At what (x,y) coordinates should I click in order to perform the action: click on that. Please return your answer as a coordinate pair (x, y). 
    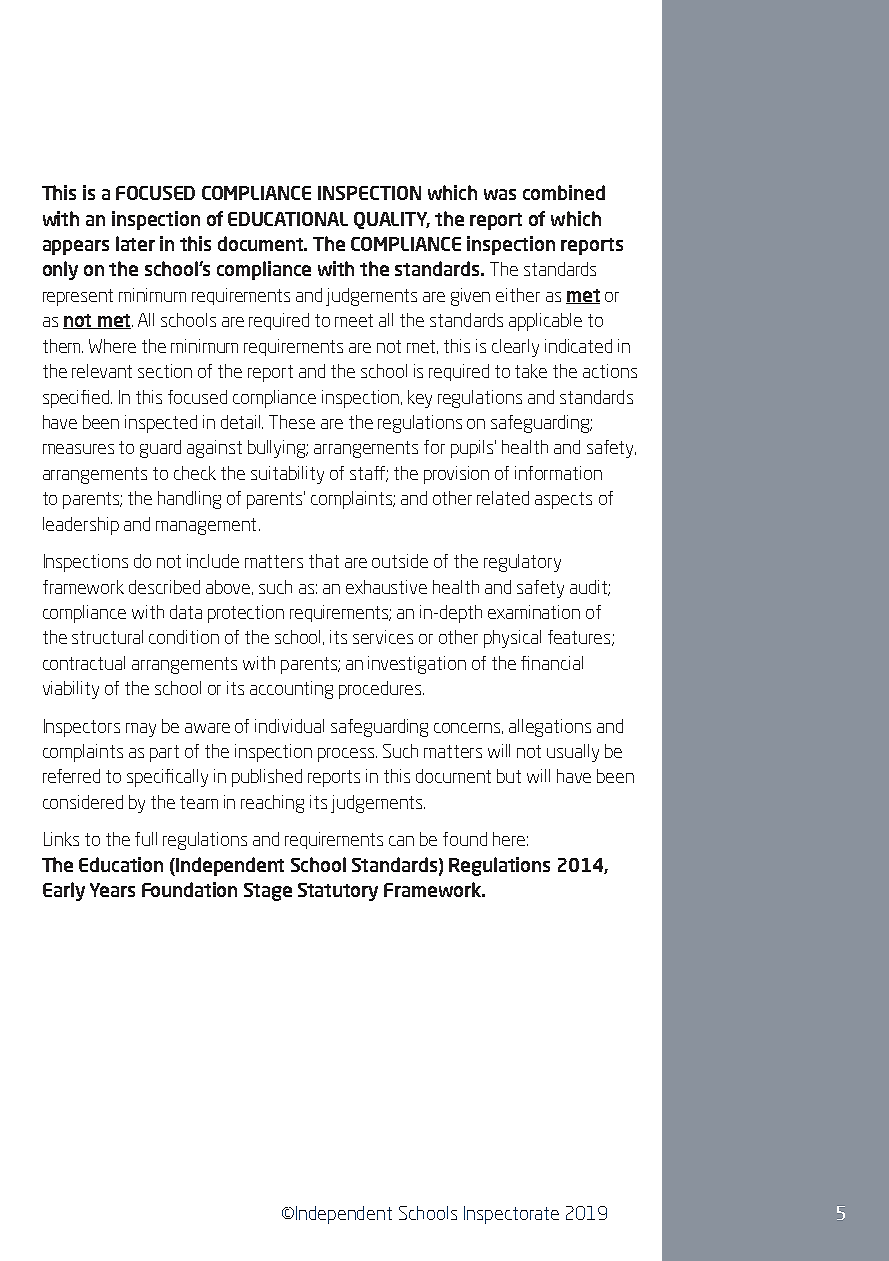
    Looking at the image, I should click on (324, 561).
